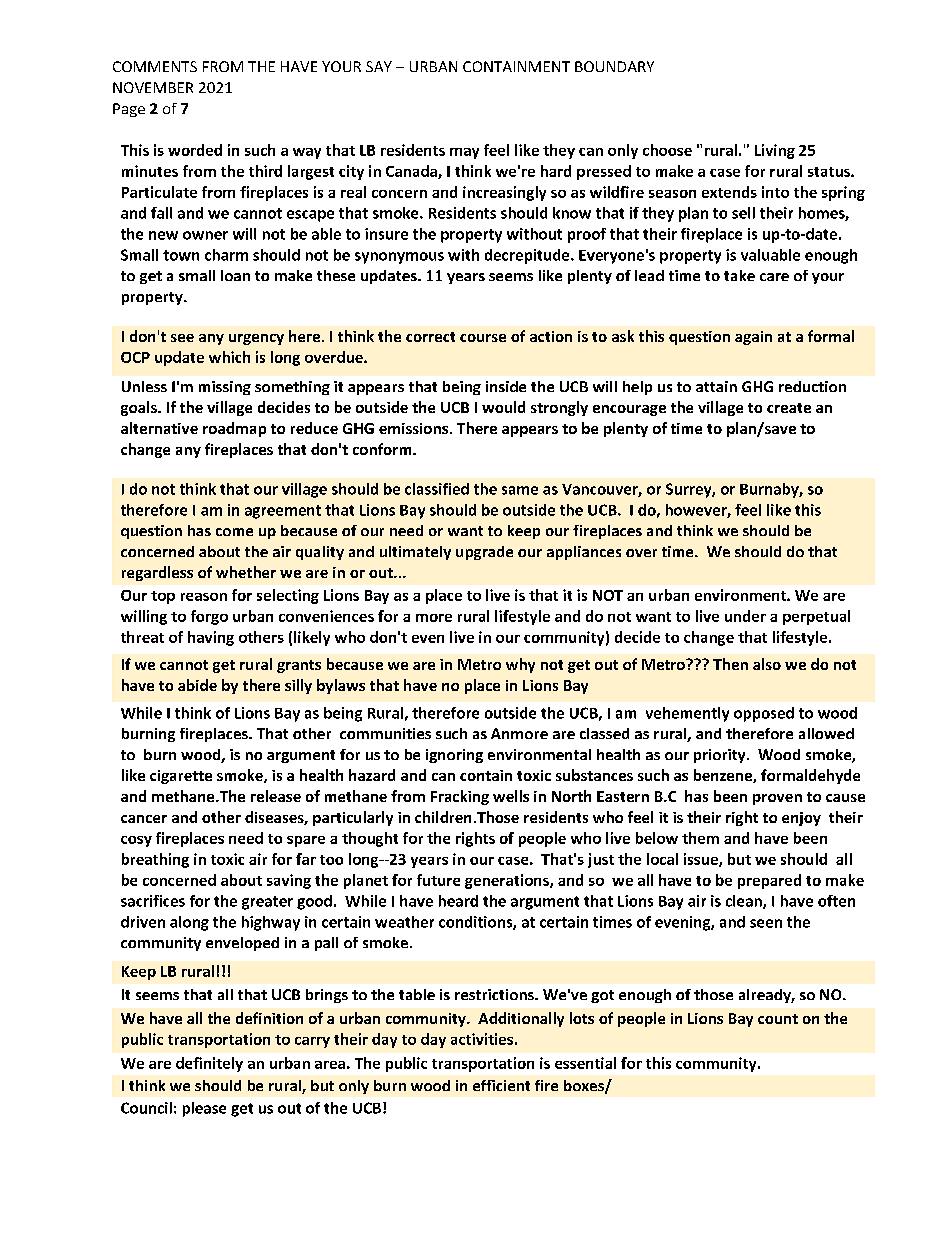 Image resolution: width=952 pixels, height=1233 pixels. I want to click on efficient, so click(501, 1085).
